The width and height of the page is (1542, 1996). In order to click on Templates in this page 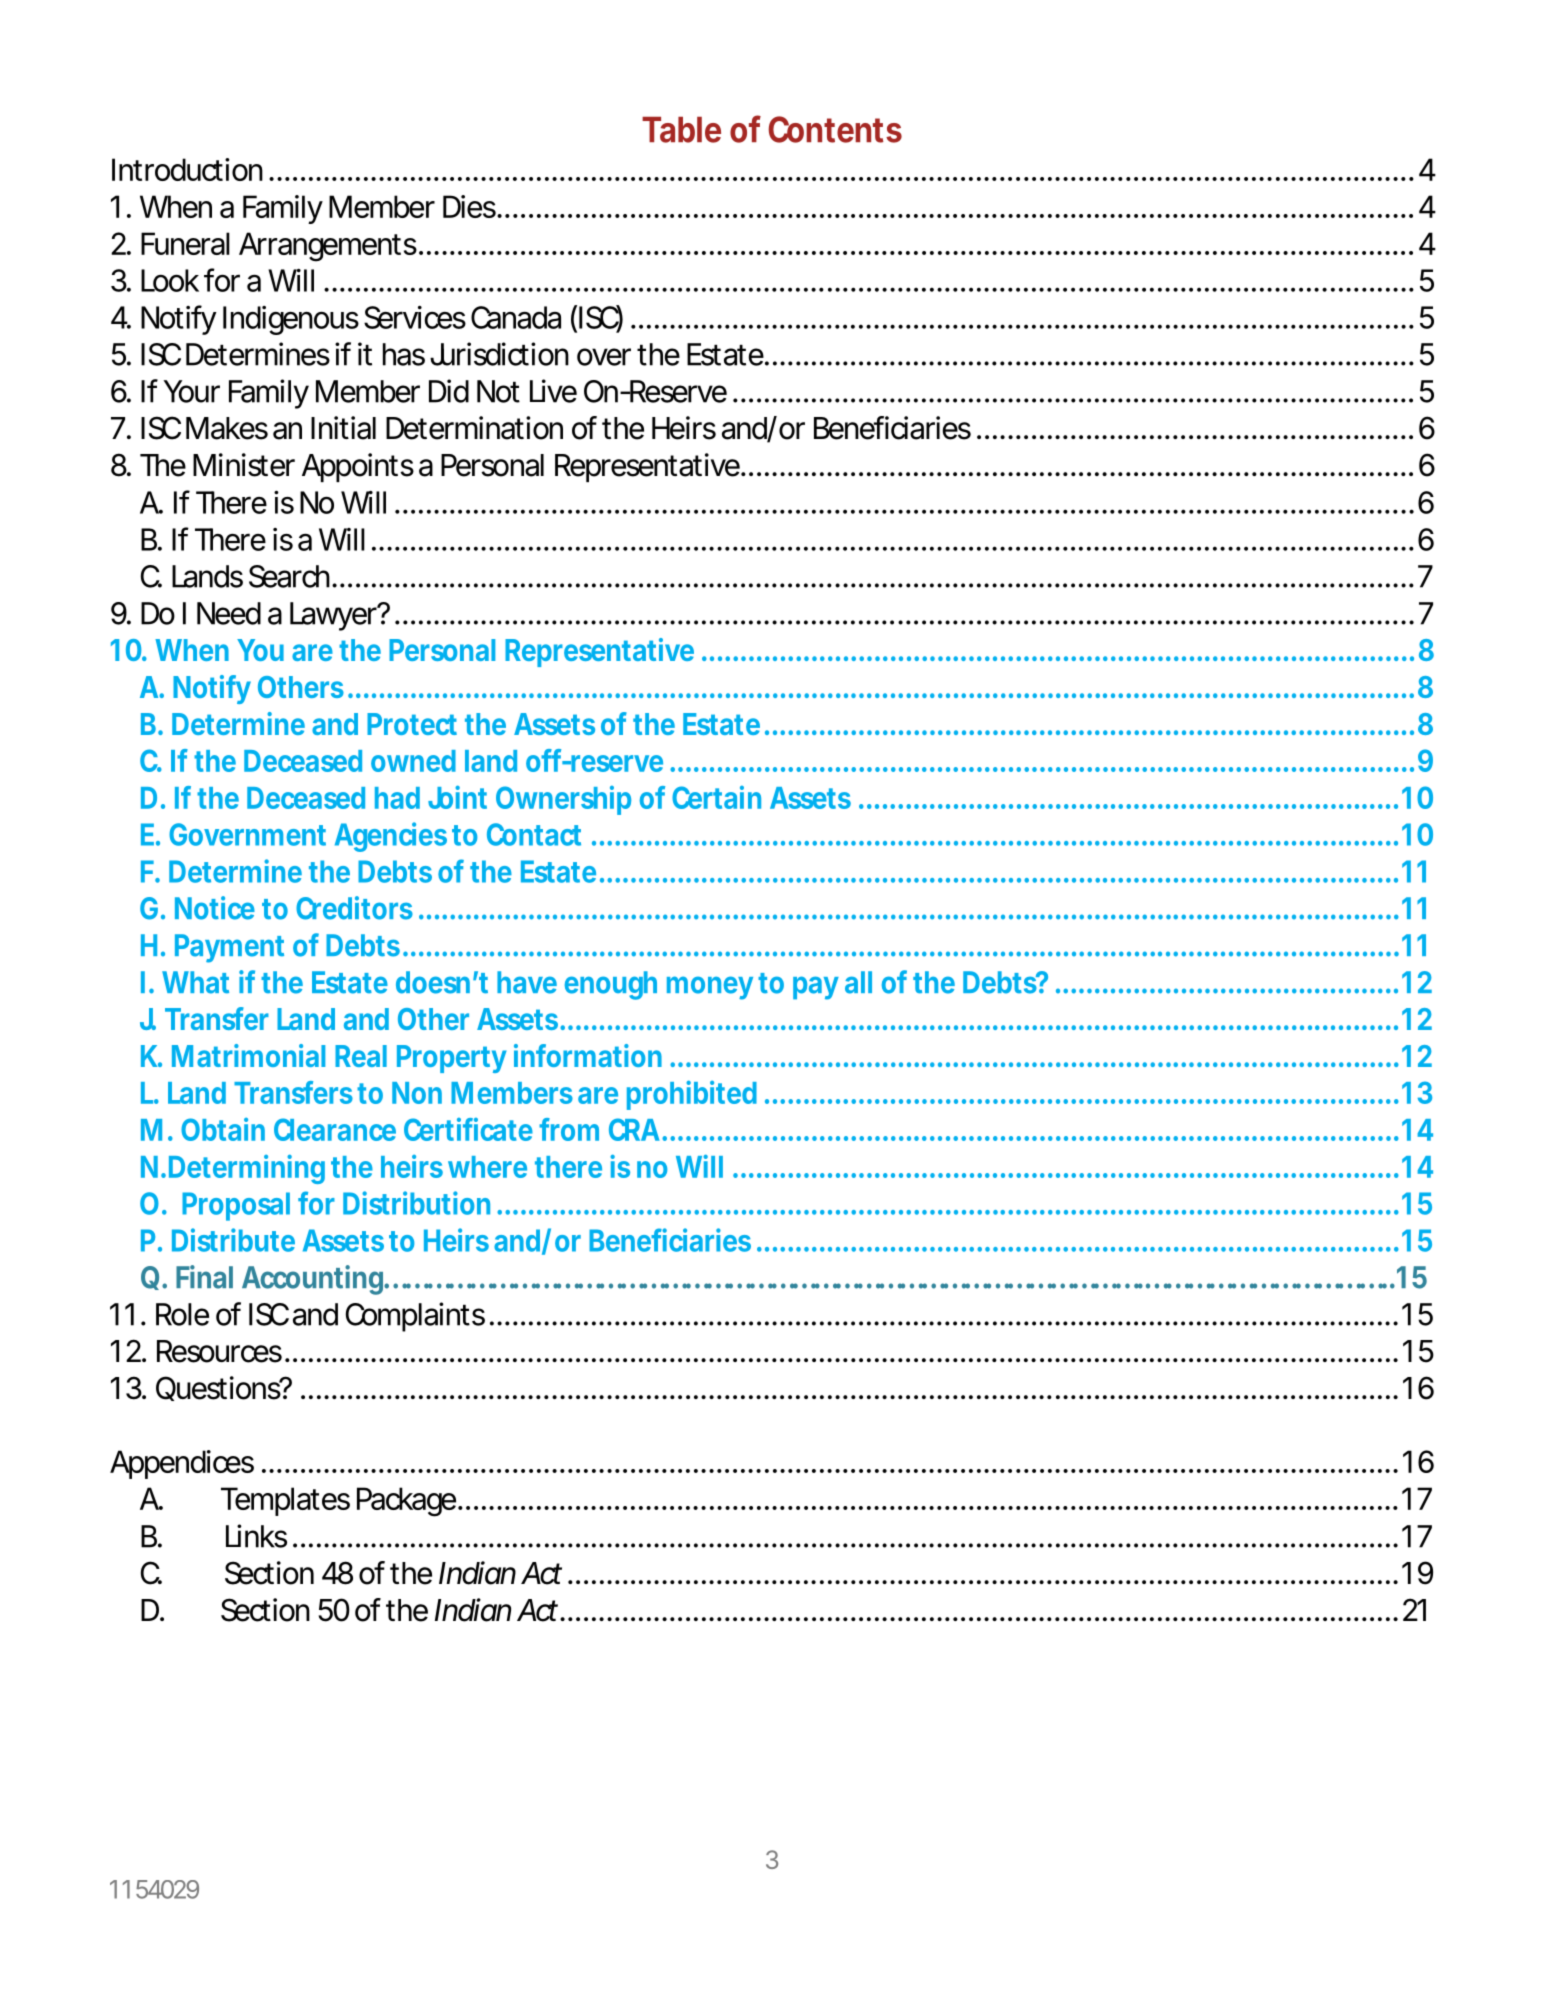, I will do `click(285, 1501)`.
